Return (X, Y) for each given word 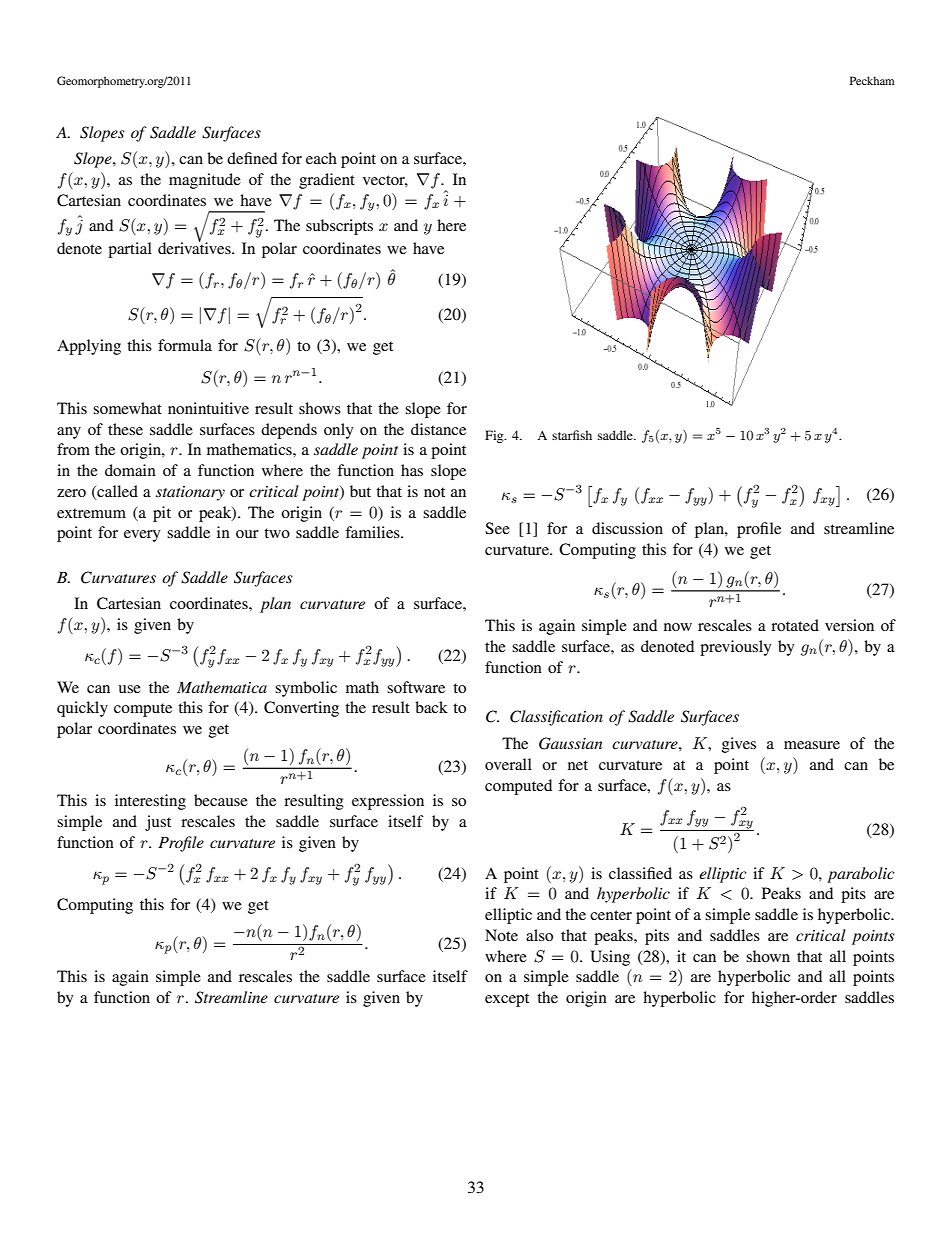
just (158, 823)
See (497, 528)
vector (385, 181)
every (142, 536)
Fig (495, 436)
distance (438, 429)
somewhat (127, 408)
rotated (795, 625)
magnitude (205, 181)
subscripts (339, 227)
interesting (150, 802)
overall (508, 764)
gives (739, 745)
